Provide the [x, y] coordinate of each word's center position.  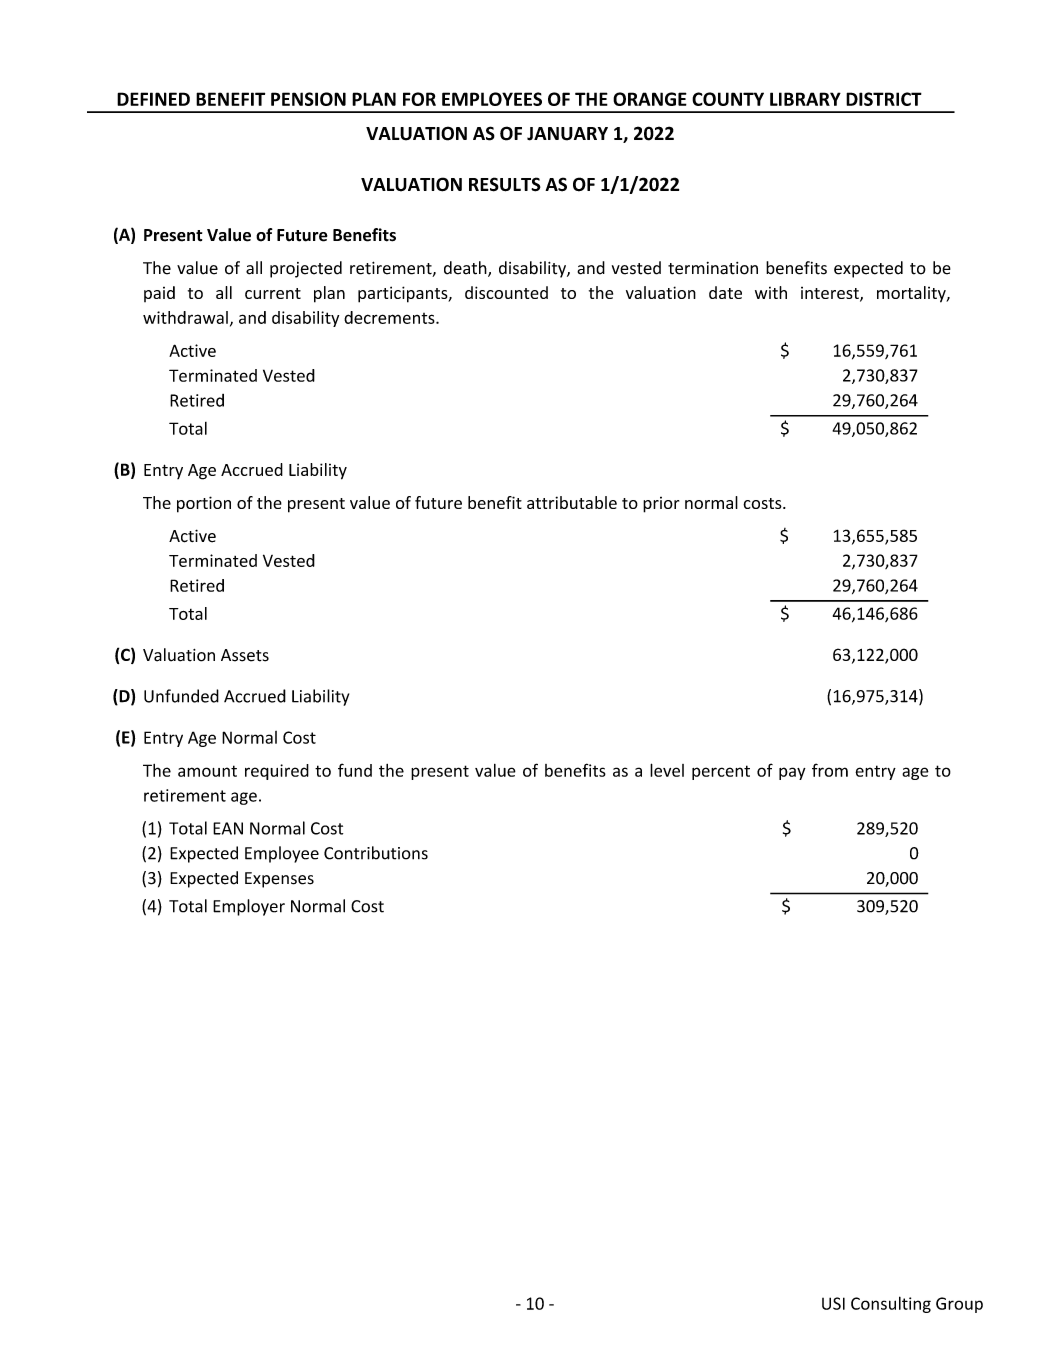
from [830, 770]
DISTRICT [884, 99]
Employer [249, 907]
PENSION [308, 99]
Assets [245, 655]
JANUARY [567, 134]
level [667, 770]
